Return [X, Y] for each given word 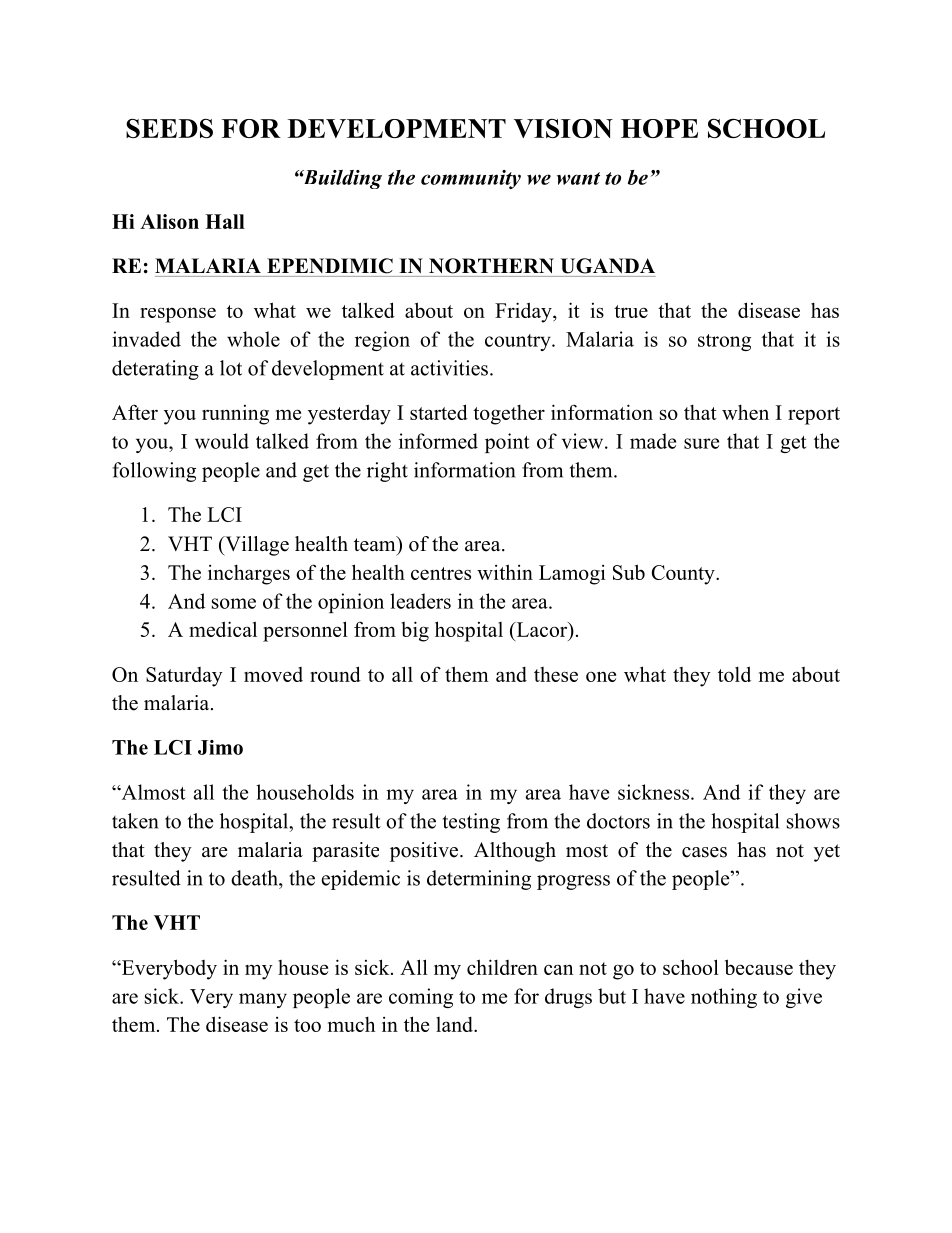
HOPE [659, 128]
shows [813, 821]
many [263, 1000]
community [471, 179]
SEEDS [169, 128]
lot [231, 368]
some [234, 603]
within [505, 572]
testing [471, 823]
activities [449, 368]
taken [135, 821]
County [684, 575]
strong [724, 342]
